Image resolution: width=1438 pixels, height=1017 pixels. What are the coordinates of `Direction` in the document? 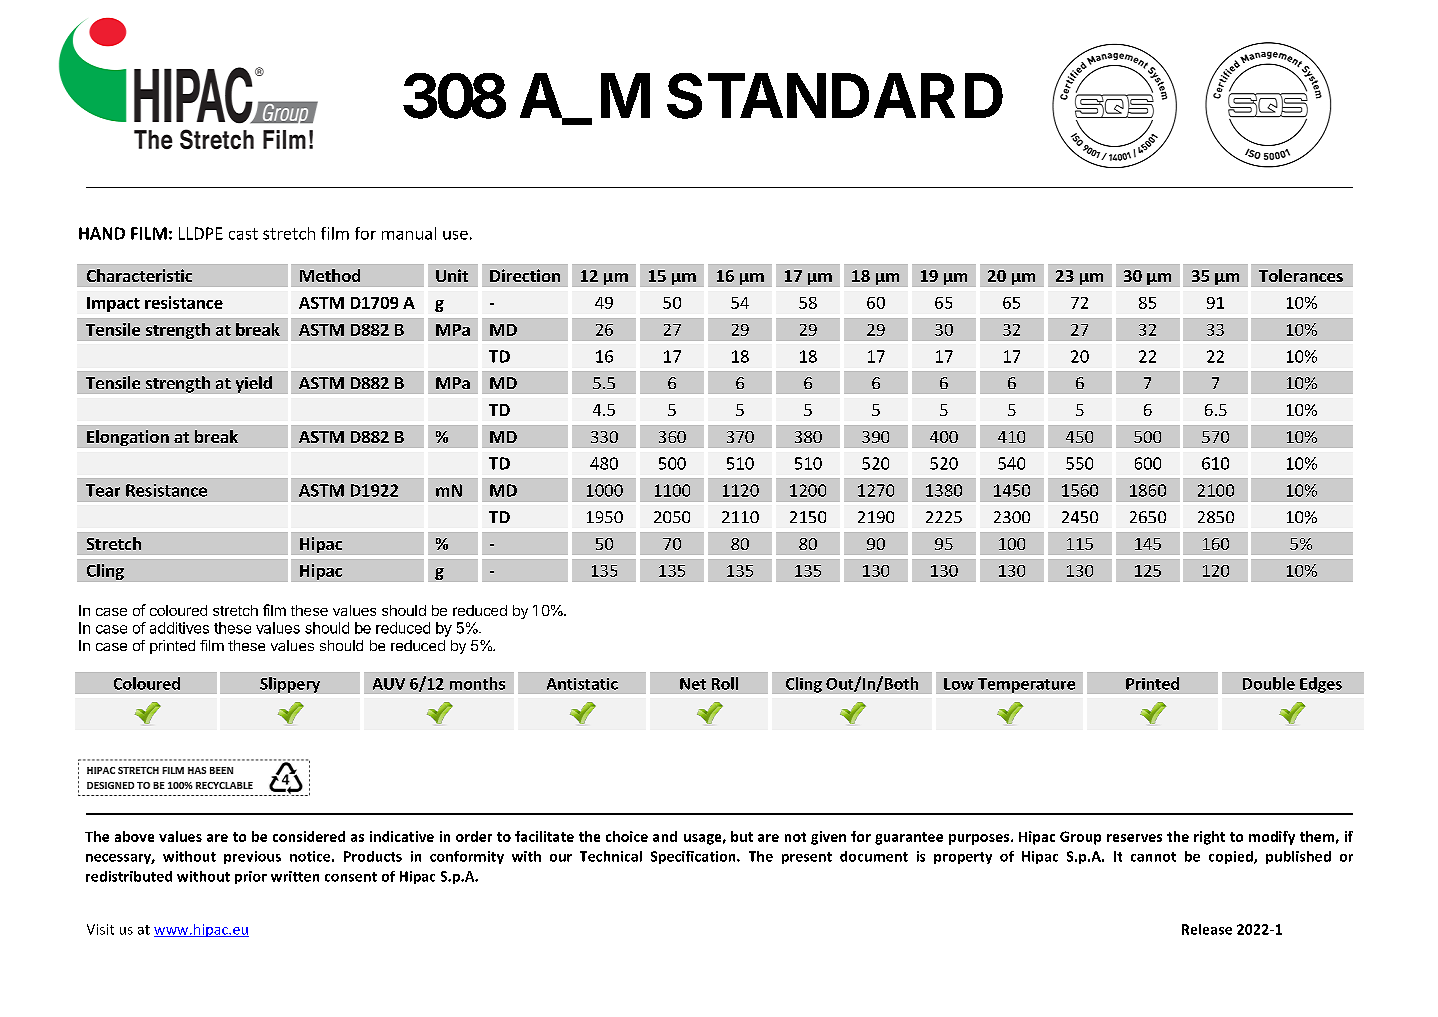 It's located at (525, 275).
